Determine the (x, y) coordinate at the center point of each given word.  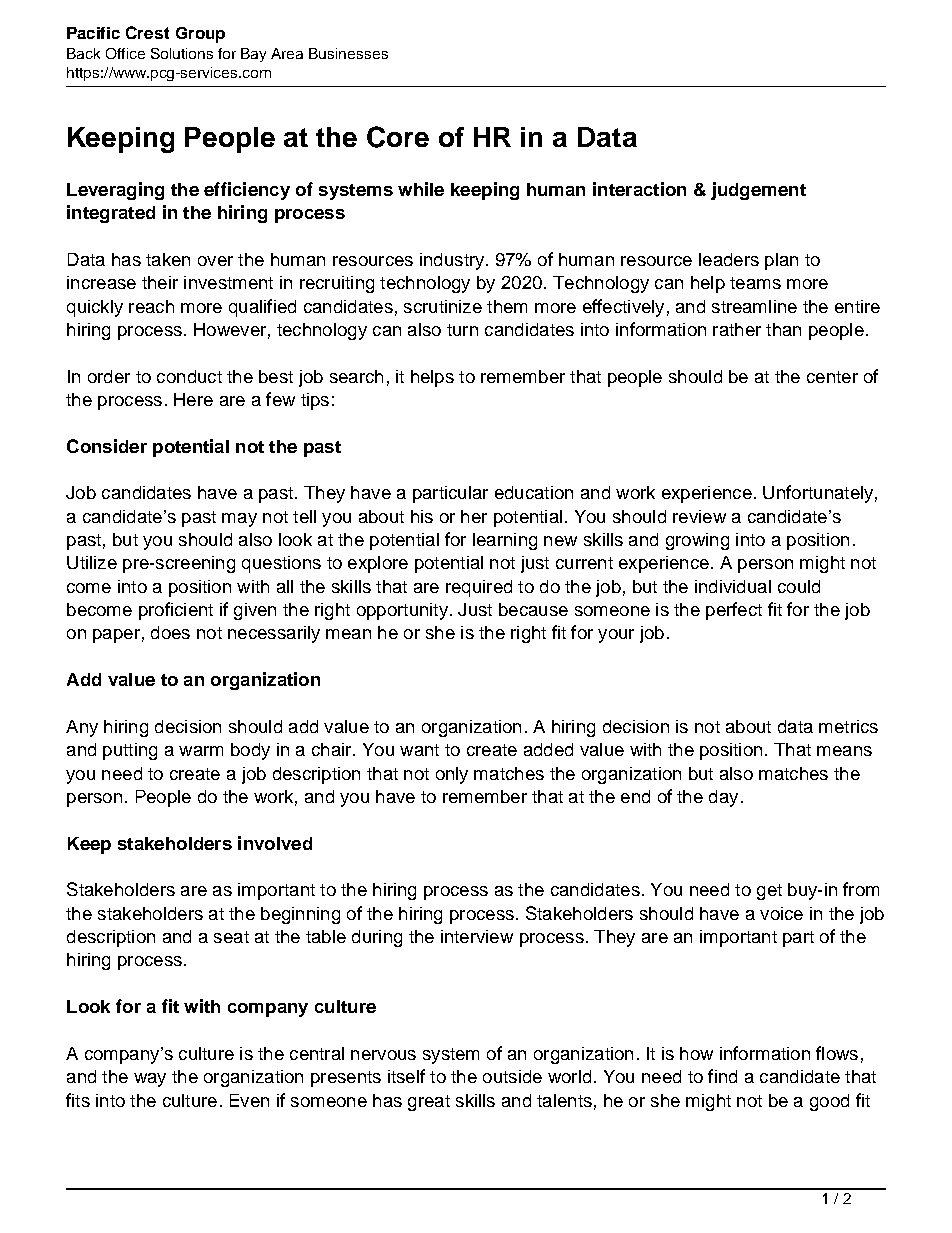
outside (512, 1076)
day (723, 798)
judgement (758, 191)
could (799, 586)
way (150, 1080)
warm (201, 751)
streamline (754, 306)
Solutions (182, 53)
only (452, 775)
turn (462, 330)
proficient (176, 611)
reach (151, 306)
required (479, 588)
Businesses (348, 53)
